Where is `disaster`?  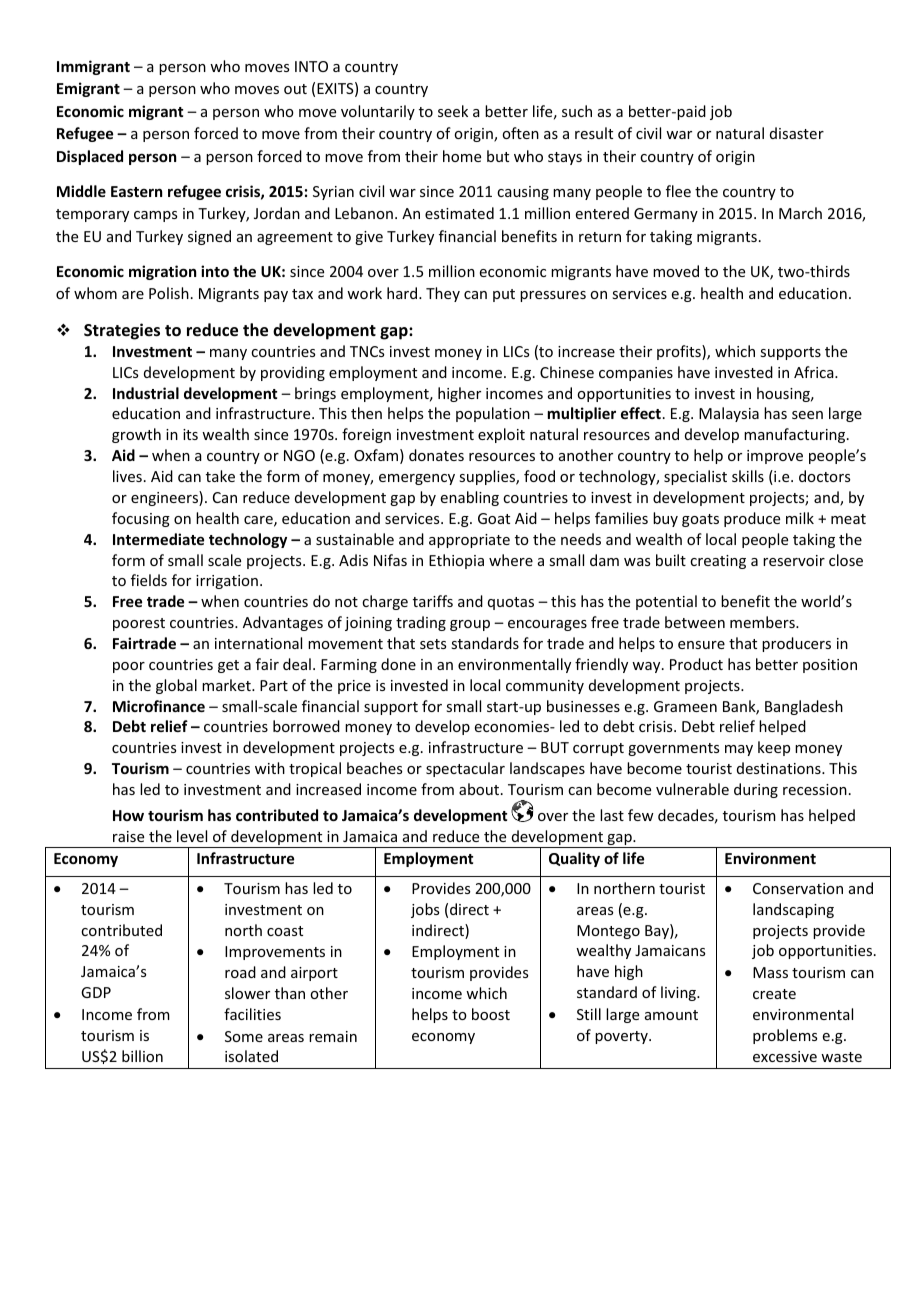
disaster is located at coordinates (797, 133).
